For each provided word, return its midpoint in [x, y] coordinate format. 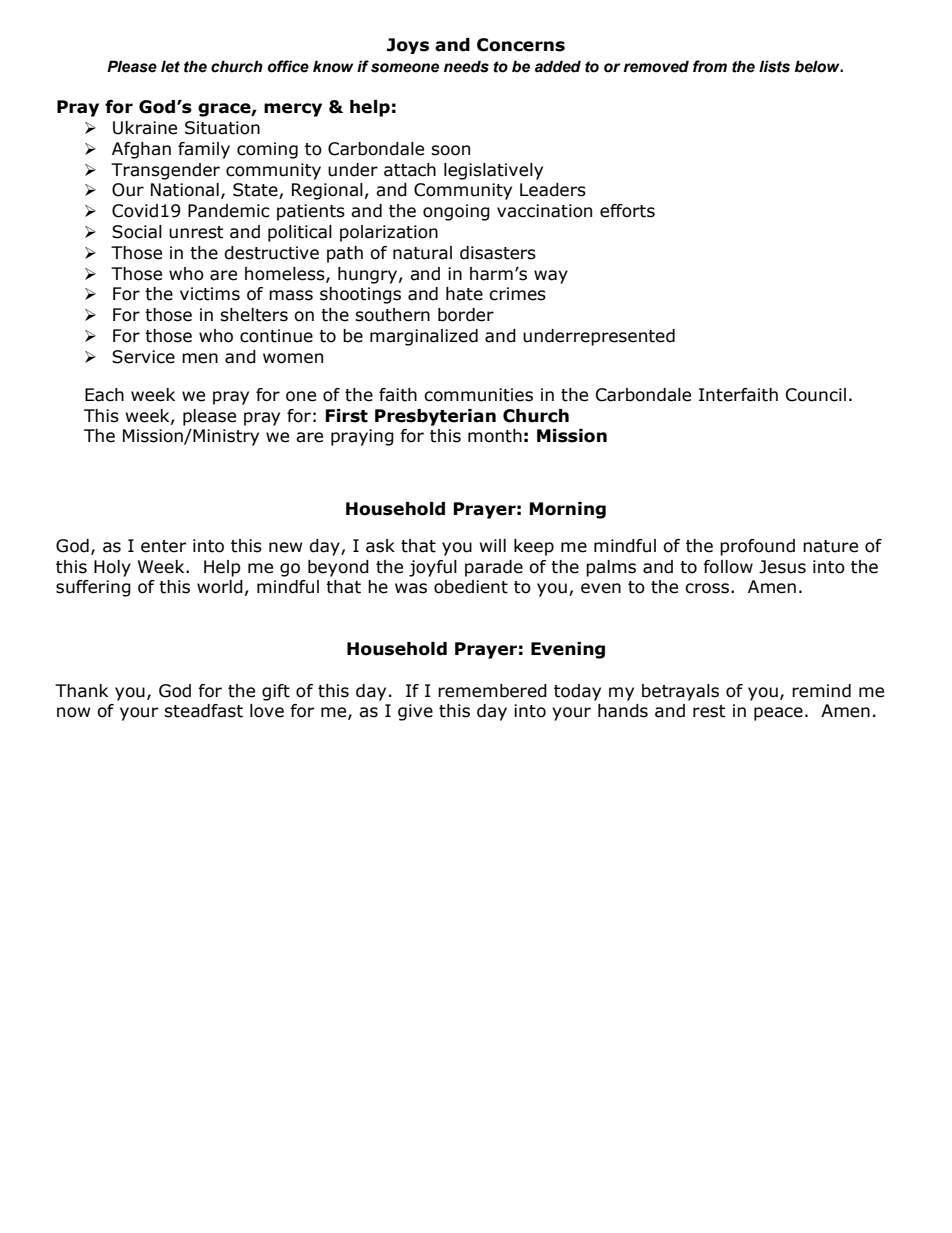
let [170, 66]
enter [163, 546]
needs [466, 66]
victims [210, 294]
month [495, 436]
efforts [627, 211]
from [710, 66]
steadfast [203, 711]
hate [464, 294]
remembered [492, 691]
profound [757, 547]
